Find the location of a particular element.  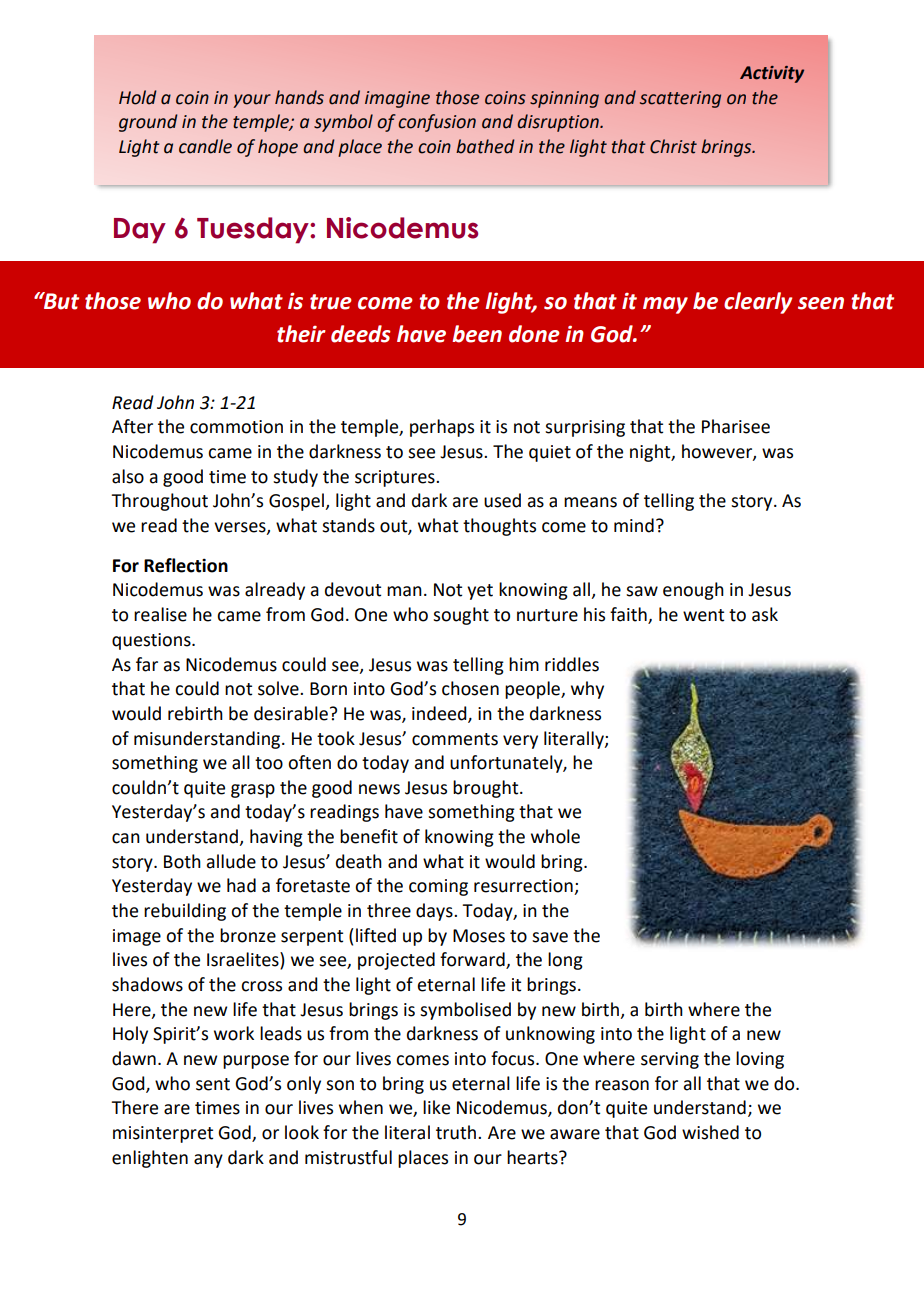

wished is located at coordinates (710, 1132).
